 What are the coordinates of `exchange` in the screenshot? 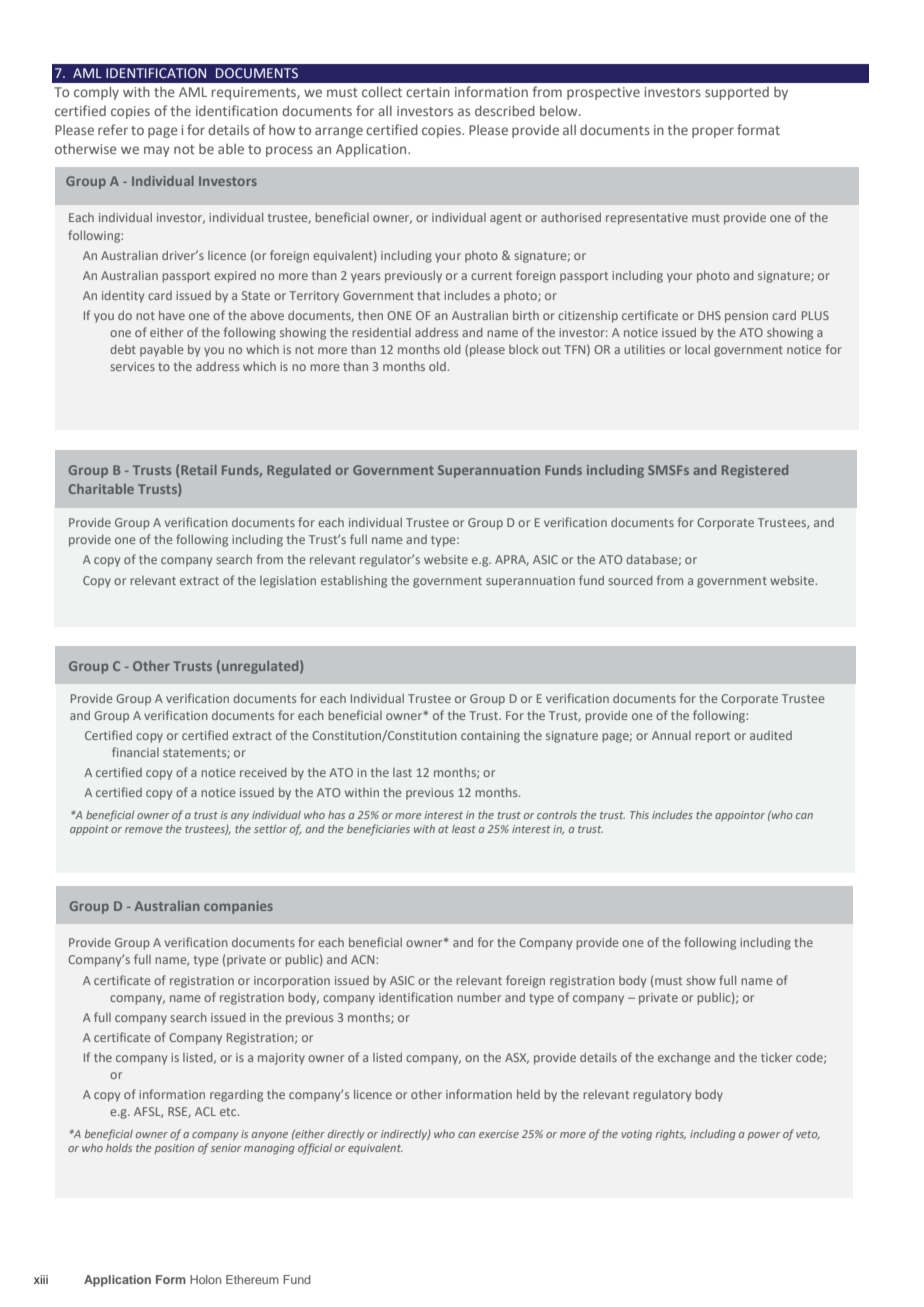 It's located at (684, 1059).
